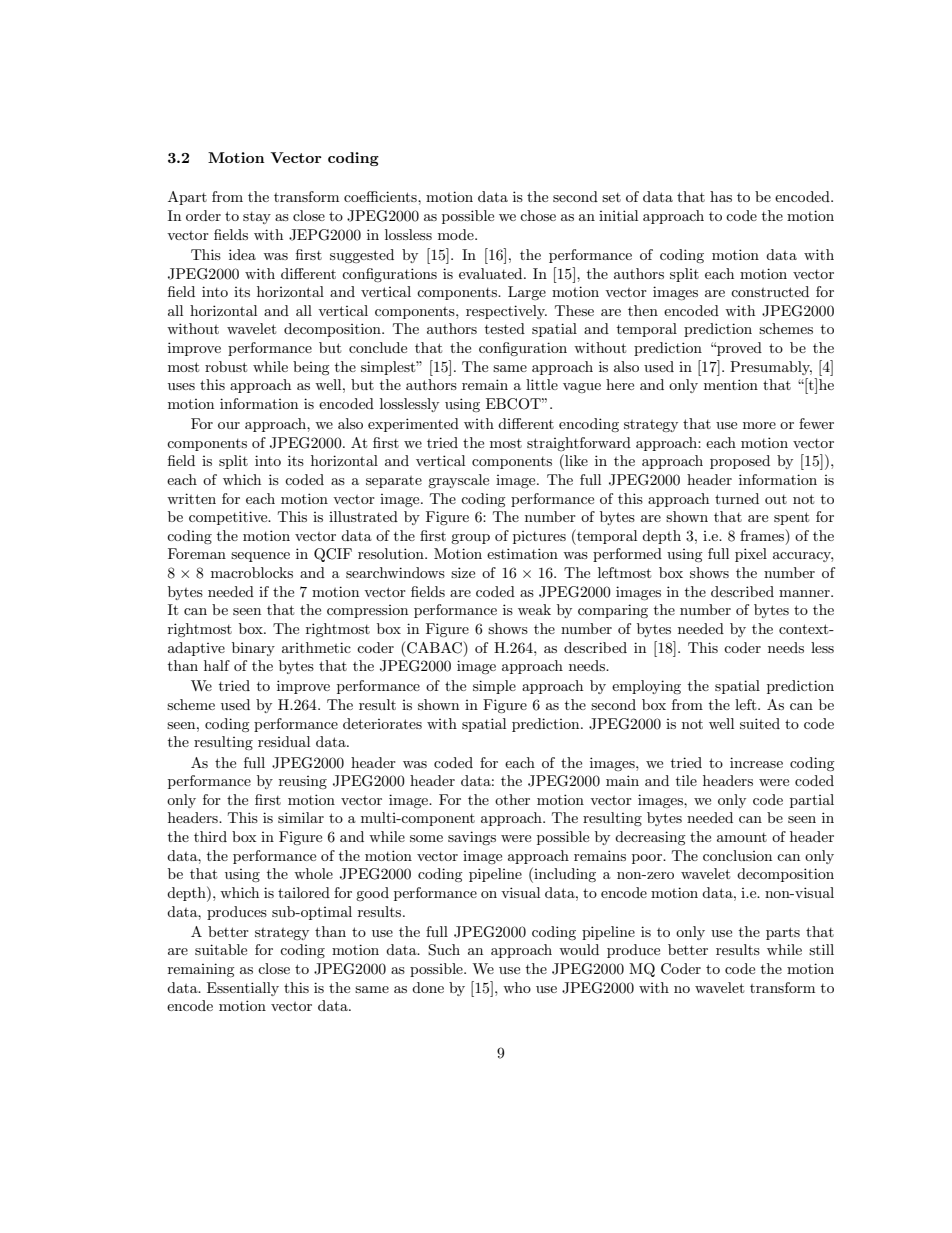 Image resolution: width=952 pixels, height=1233 pixels. Describe the element at coordinates (257, 218) in the document. I see `stay` at that location.
